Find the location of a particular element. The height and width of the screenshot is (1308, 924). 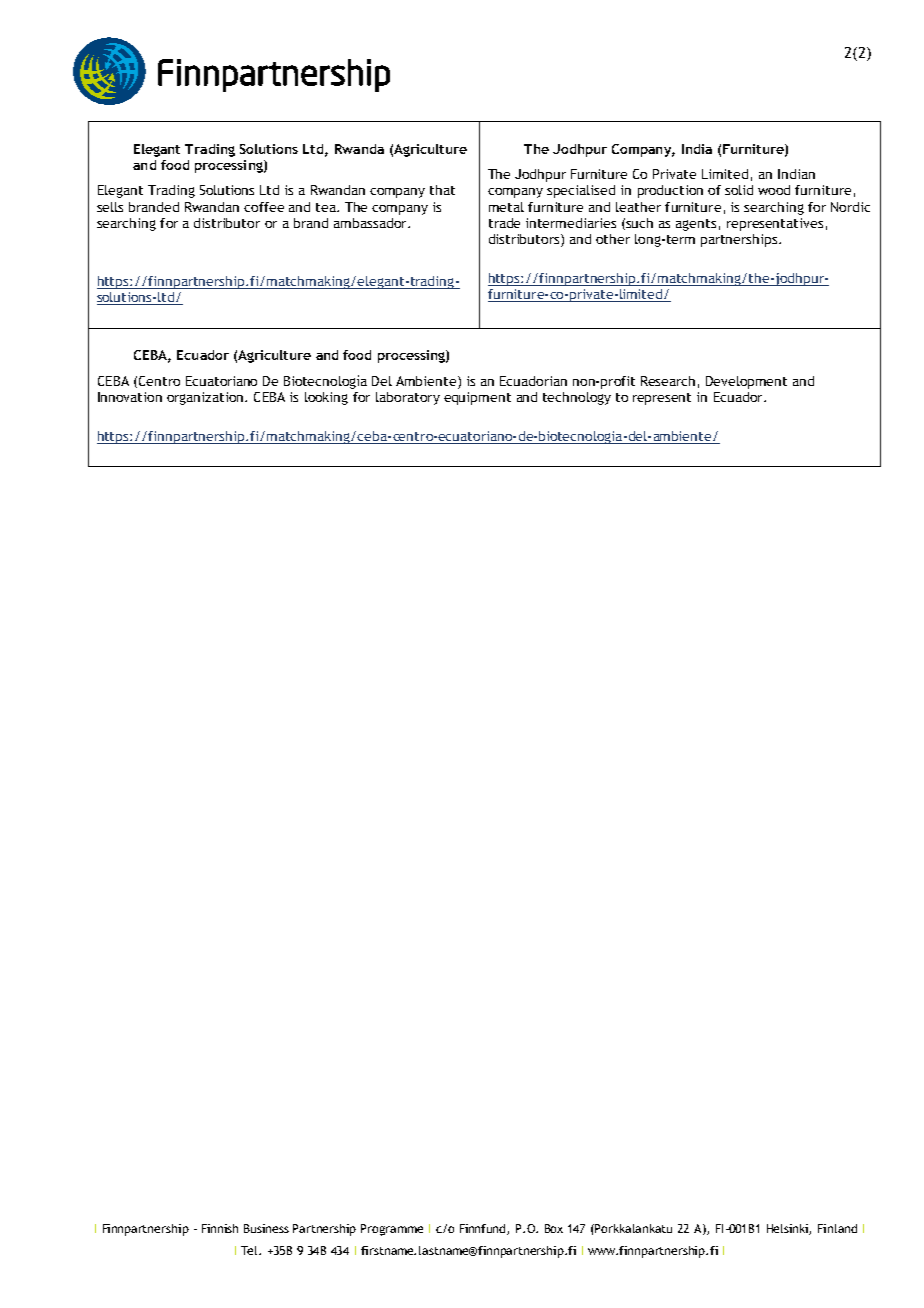

Box is located at coordinates (554, 1228).
